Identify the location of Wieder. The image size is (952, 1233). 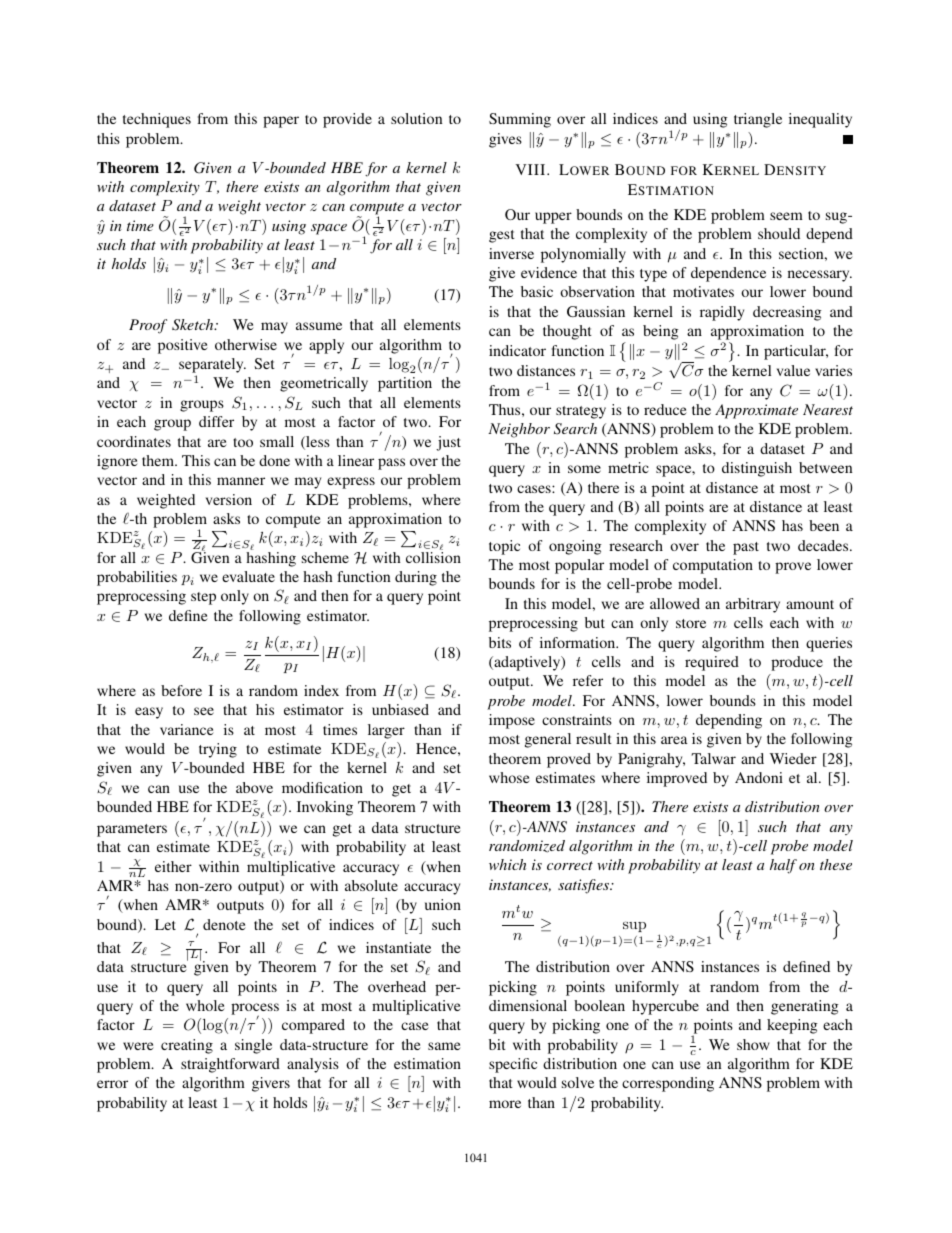
(793, 758).
